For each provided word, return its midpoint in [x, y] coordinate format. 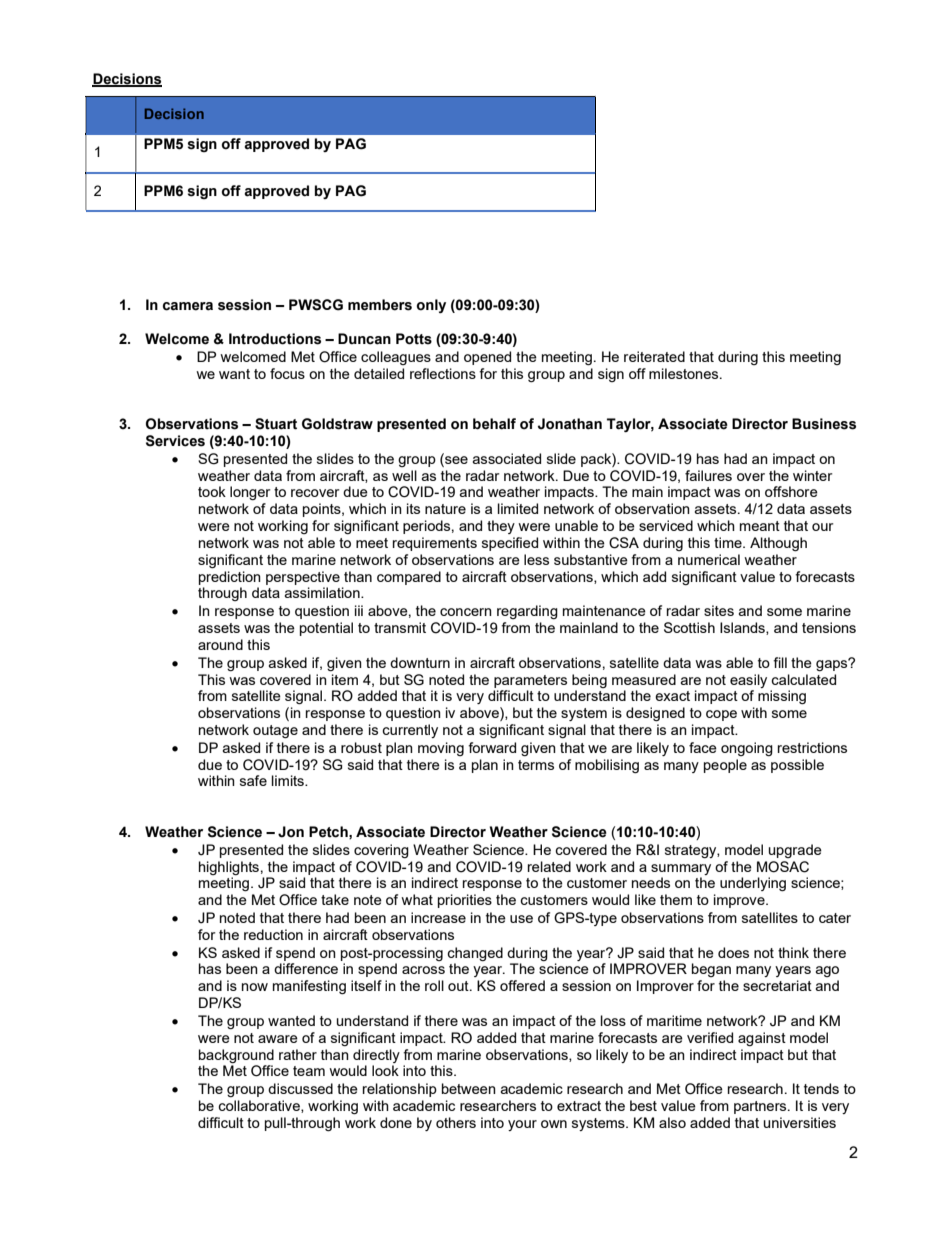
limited [518, 508]
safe [253, 780]
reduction [273, 934]
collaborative [260, 1106]
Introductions [275, 339]
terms [536, 765]
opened [487, 358]
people [725, 766]
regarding [527, 612]
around [220, 644]
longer [250, 493]
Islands [743, 628]
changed [475, 954]
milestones [685, 373]
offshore [791, 491]
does [733, 952]
